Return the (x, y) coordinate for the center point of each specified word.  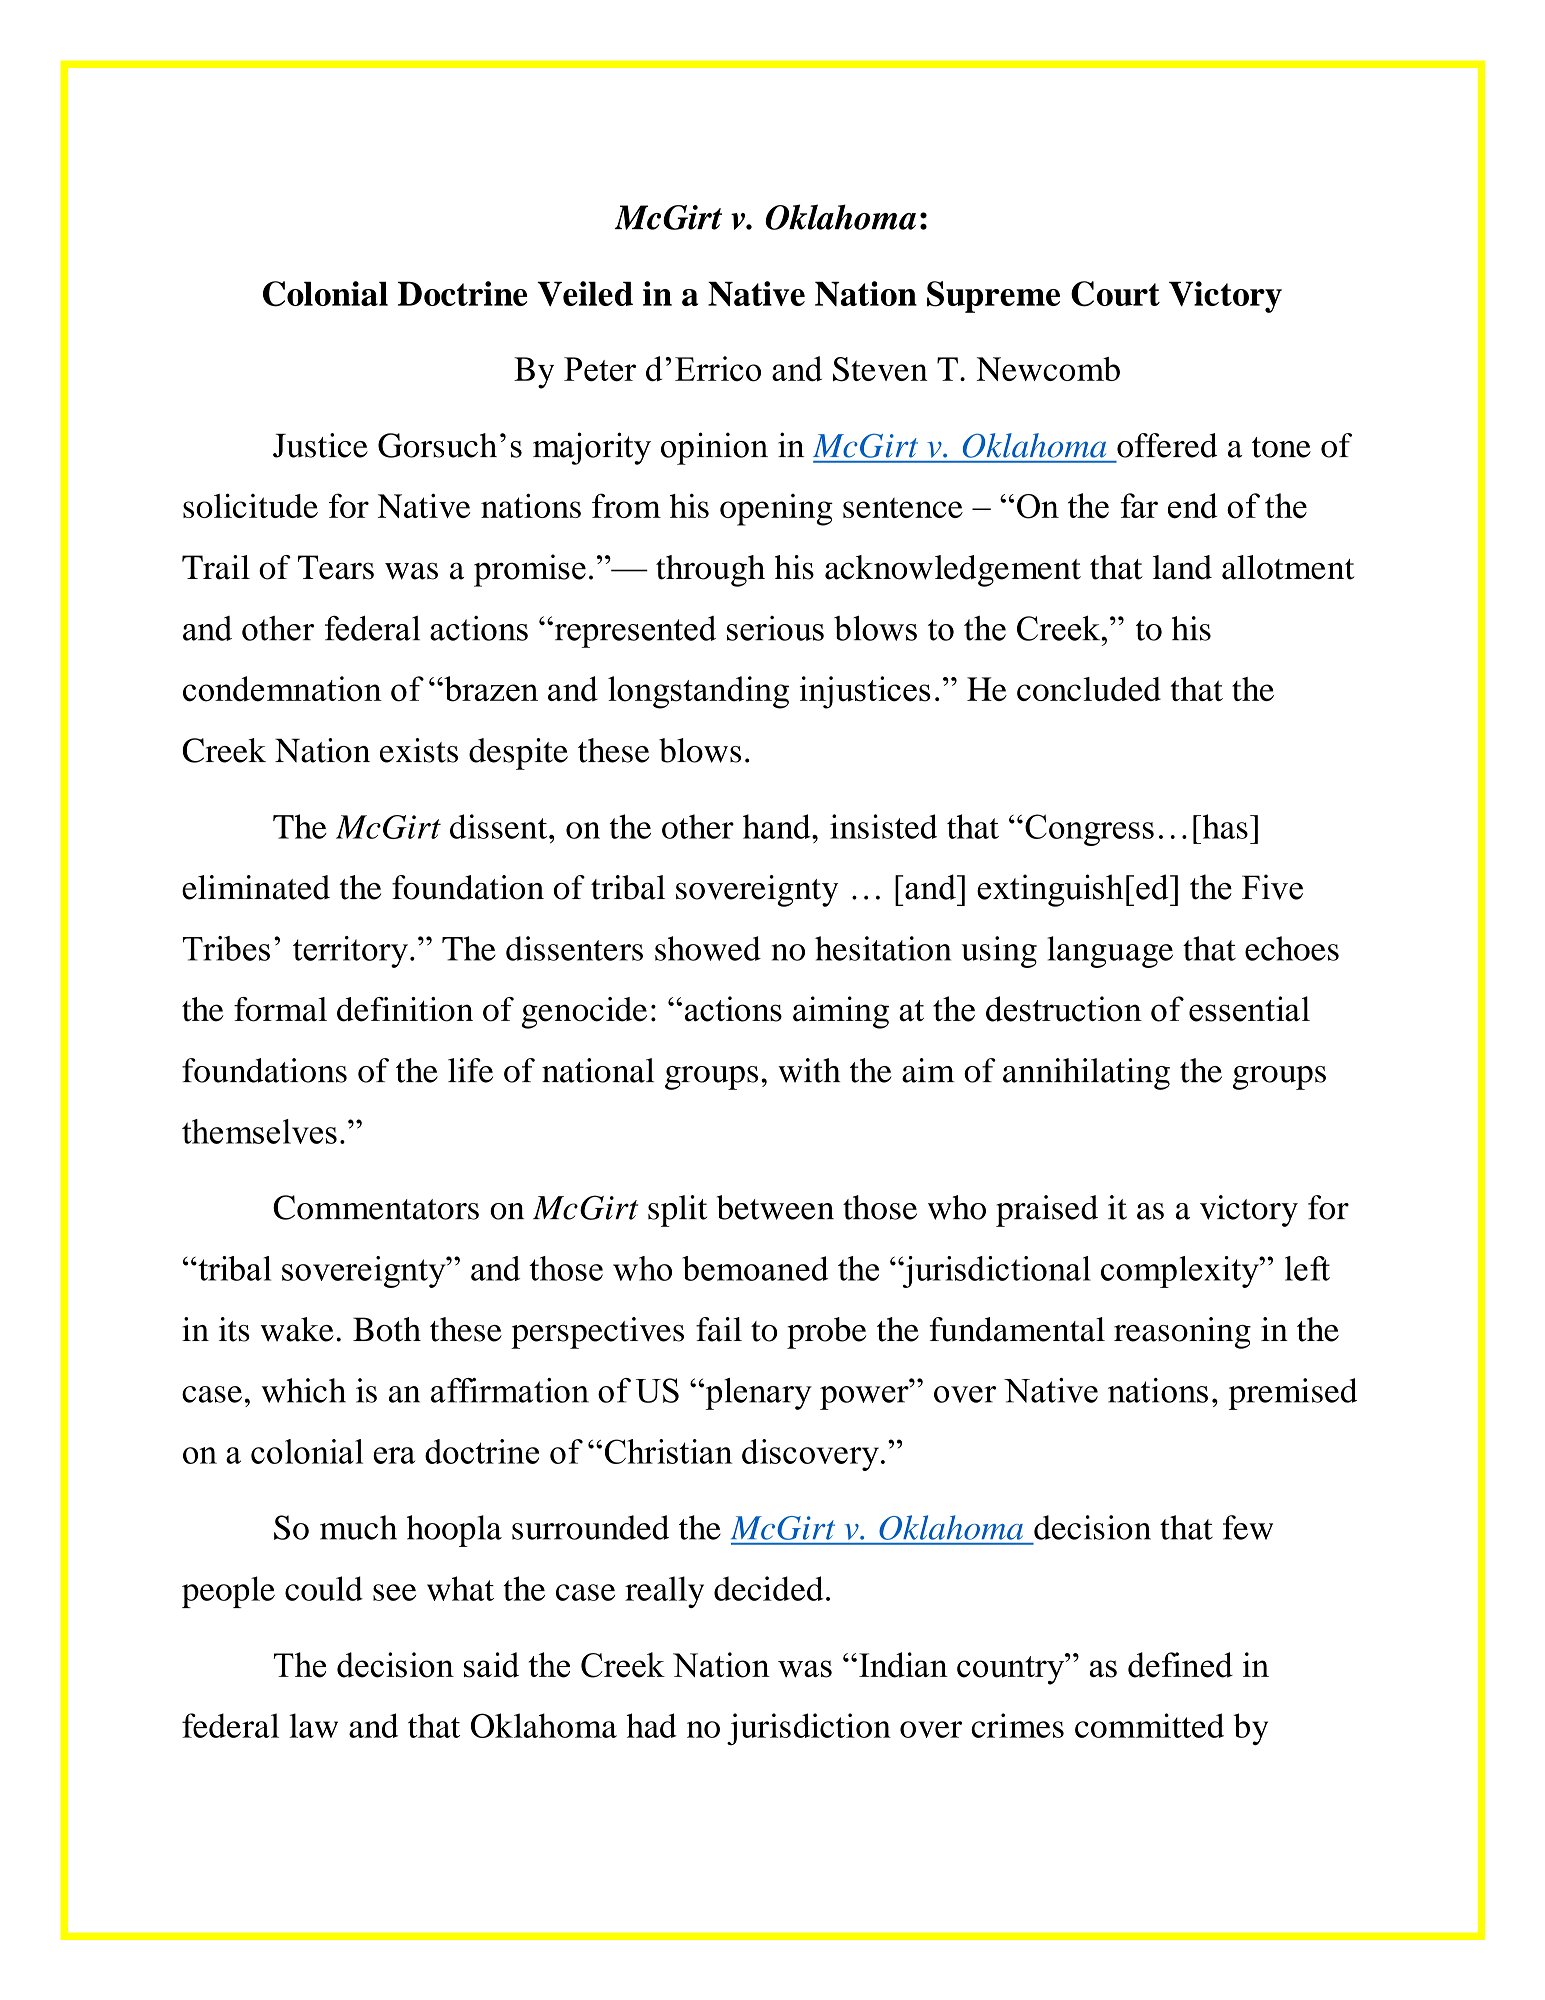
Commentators (376, 1207)
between (775, 1207)
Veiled (585, 293)
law (313, 1725)
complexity (1181, 1272)
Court (1115, 294)
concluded (1089, 689)
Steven (880, 369)
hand (778, 826)
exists (419, 750)
